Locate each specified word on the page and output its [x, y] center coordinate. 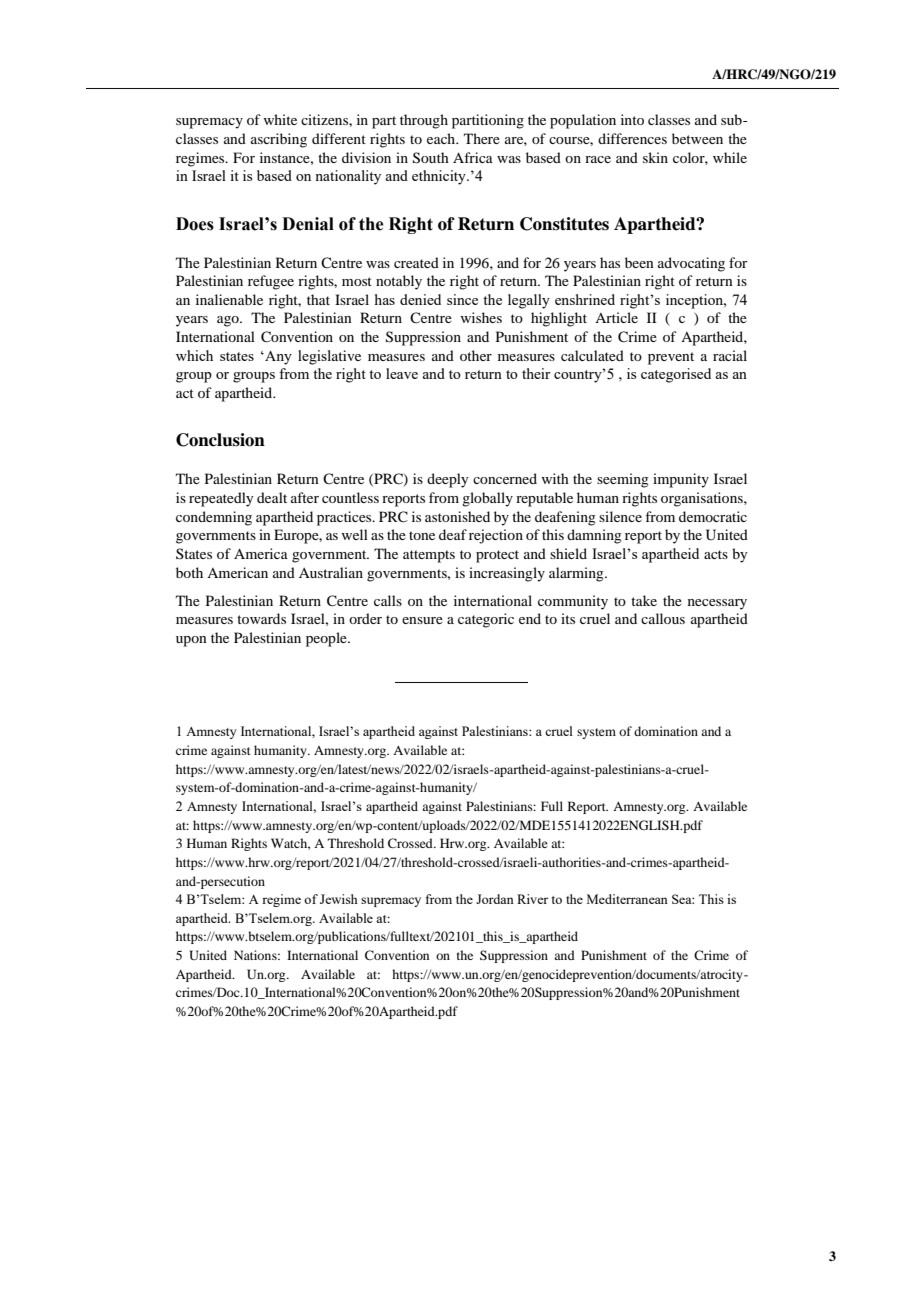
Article [616, 317]
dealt [272, 497]
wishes [481, 317]
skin [655, 157]
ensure [422, 620]
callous [663, 618]
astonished [457, 516]
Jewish [339, 899]
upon [191, 641]
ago [229, 321]
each [442, 138]
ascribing [279, 140]
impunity [681, 480]
